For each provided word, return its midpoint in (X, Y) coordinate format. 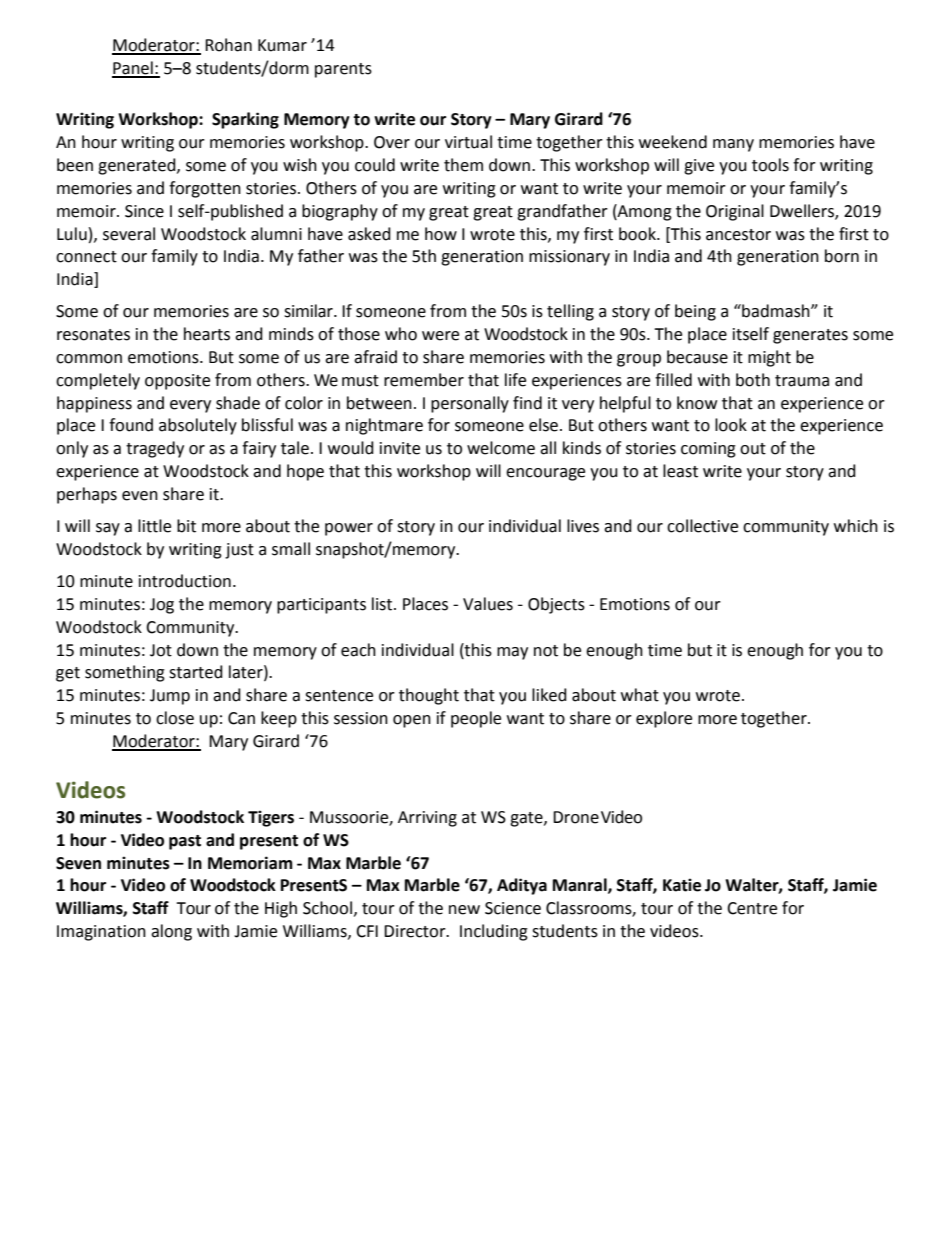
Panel (133, 69)
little (154, 526)
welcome (501, 448)
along (171, 932)
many (733, 145)
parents (343, 70)
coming (708, 450)
